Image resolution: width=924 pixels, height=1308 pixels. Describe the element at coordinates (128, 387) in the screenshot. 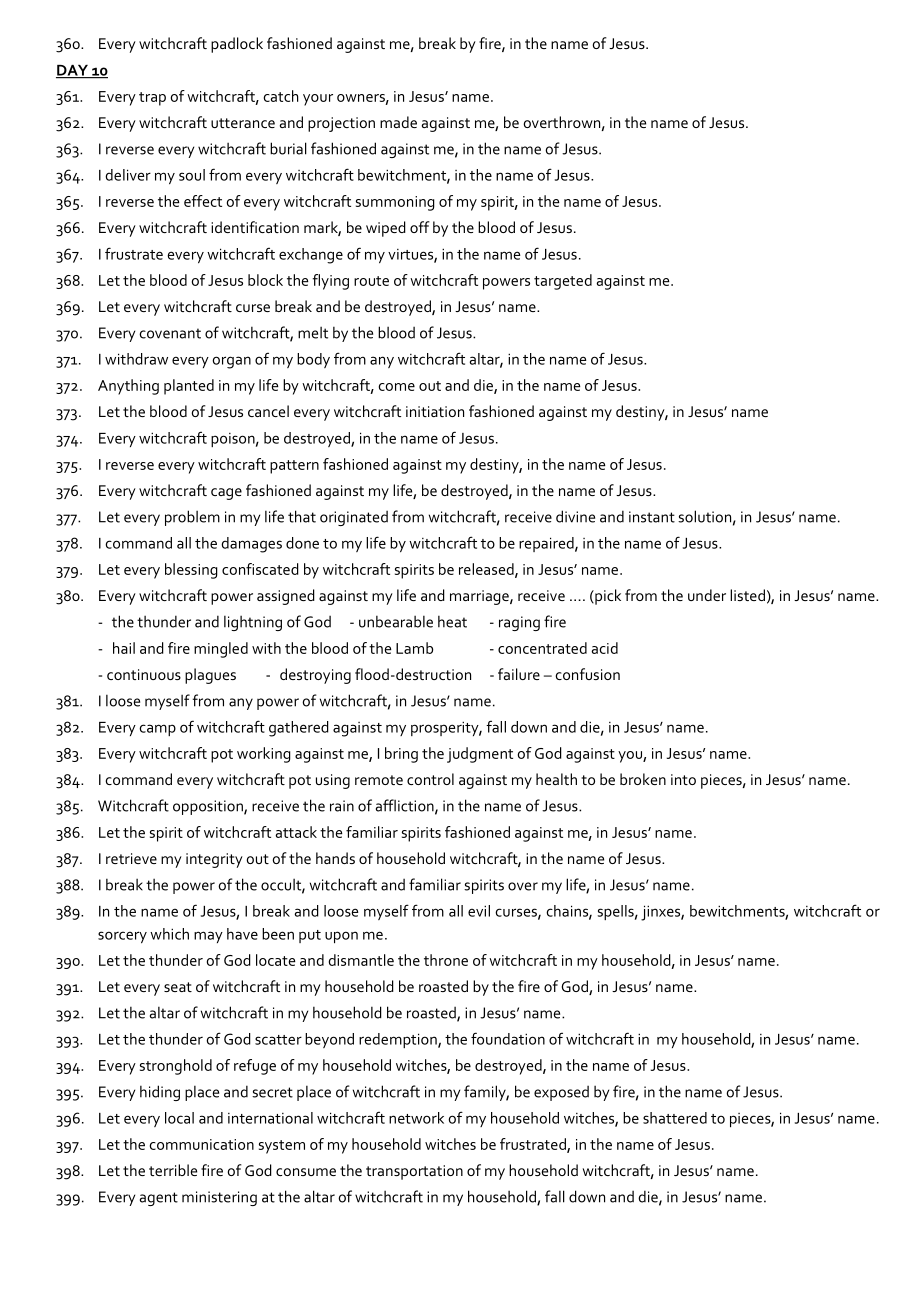

I see `Anything` at that location.
